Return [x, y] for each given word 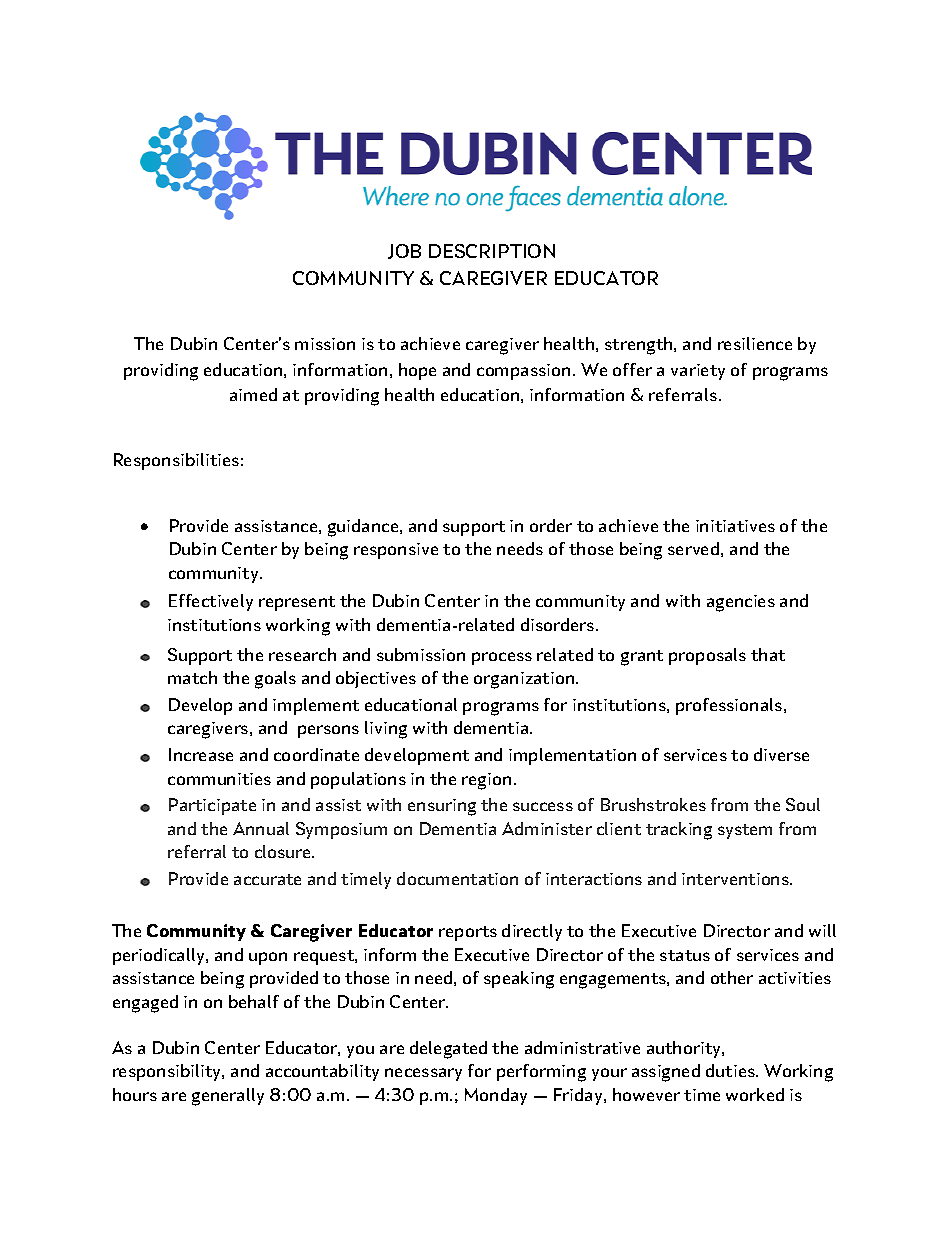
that [768, 654]
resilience [755, 343]
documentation [457, 878]
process [502, 658]
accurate [267, 879]
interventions [736, 879]
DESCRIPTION [492, 251]
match [192, 677]
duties [731, 1070]
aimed [253, 394]
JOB [404, 251]
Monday [496, 1096]
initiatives [735, 526]
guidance [364, 528]
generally [228, 1097]
